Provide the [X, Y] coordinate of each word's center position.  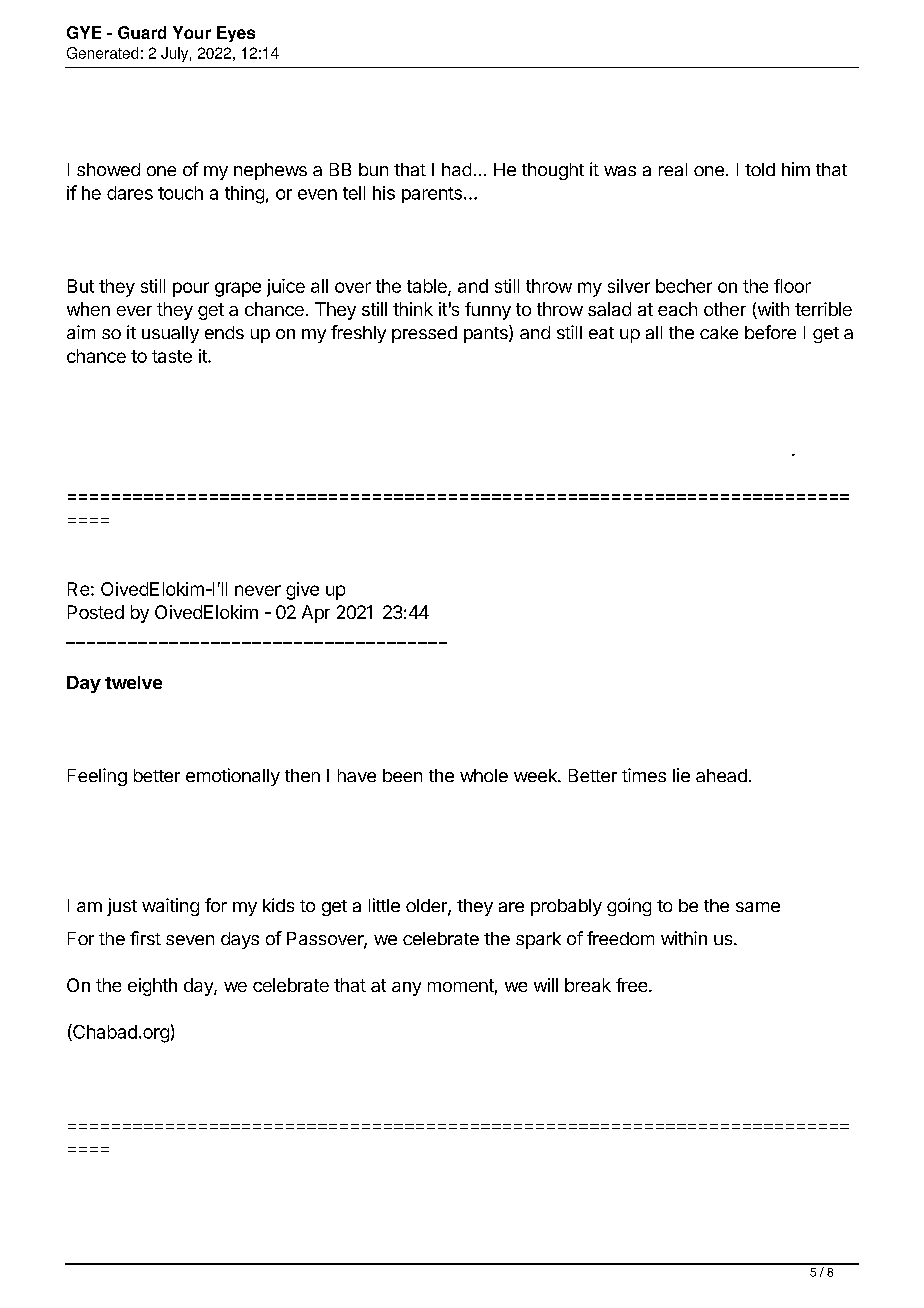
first [145, 938]
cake [719, 332]
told [760, 169]
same [758, 907]
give [302, 591]
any [406, 989]
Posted [96, 612]
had [456, 169]
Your [192, 32]
